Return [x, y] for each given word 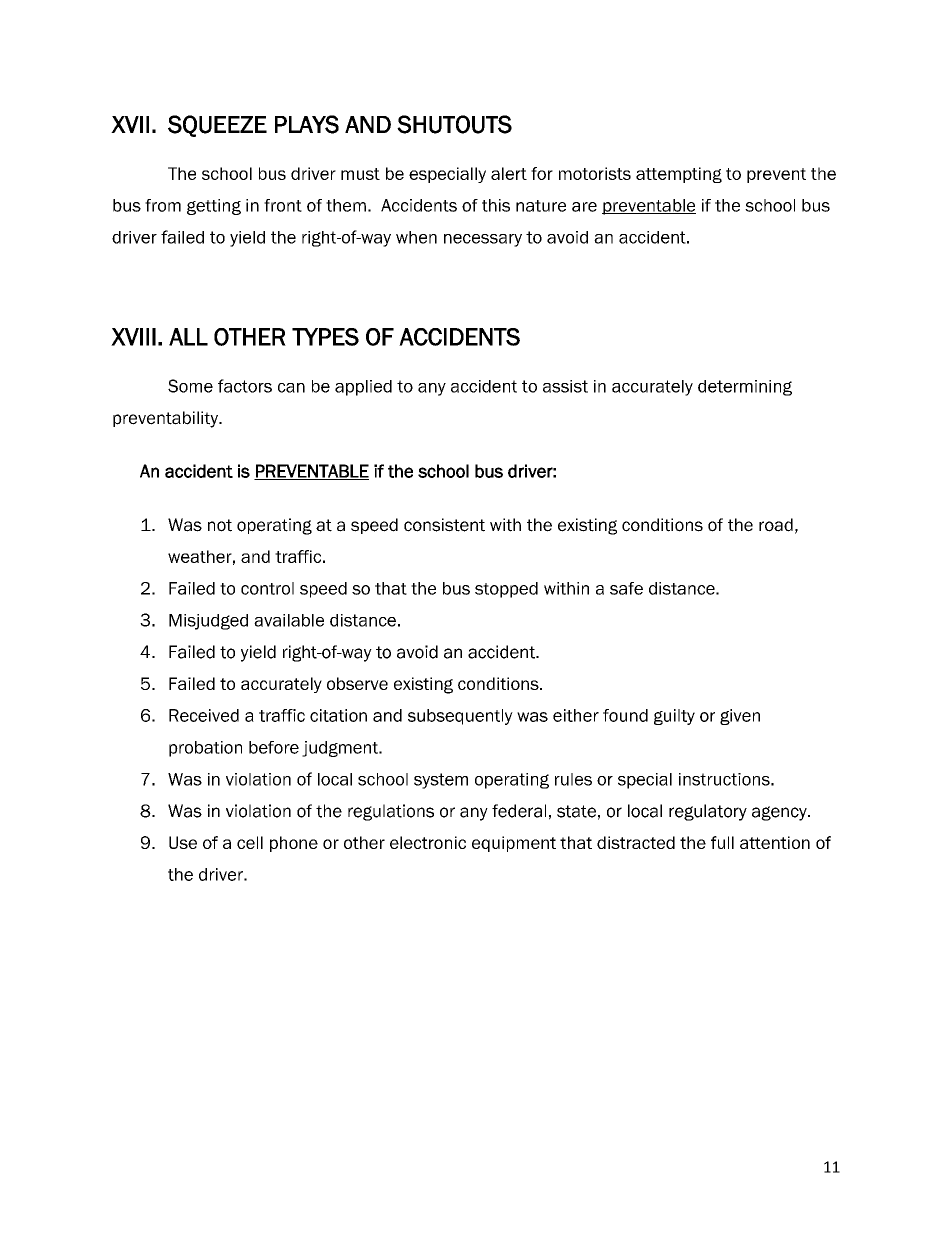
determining [745, 388]
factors [245, 386]
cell [250, 842]
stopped [506, 590]
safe [626, 588]
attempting [679, 175]
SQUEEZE [217, 126]
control [267, 588]
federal [519, 811]
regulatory [708, 812]
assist [565, 386]
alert [509, 173]
